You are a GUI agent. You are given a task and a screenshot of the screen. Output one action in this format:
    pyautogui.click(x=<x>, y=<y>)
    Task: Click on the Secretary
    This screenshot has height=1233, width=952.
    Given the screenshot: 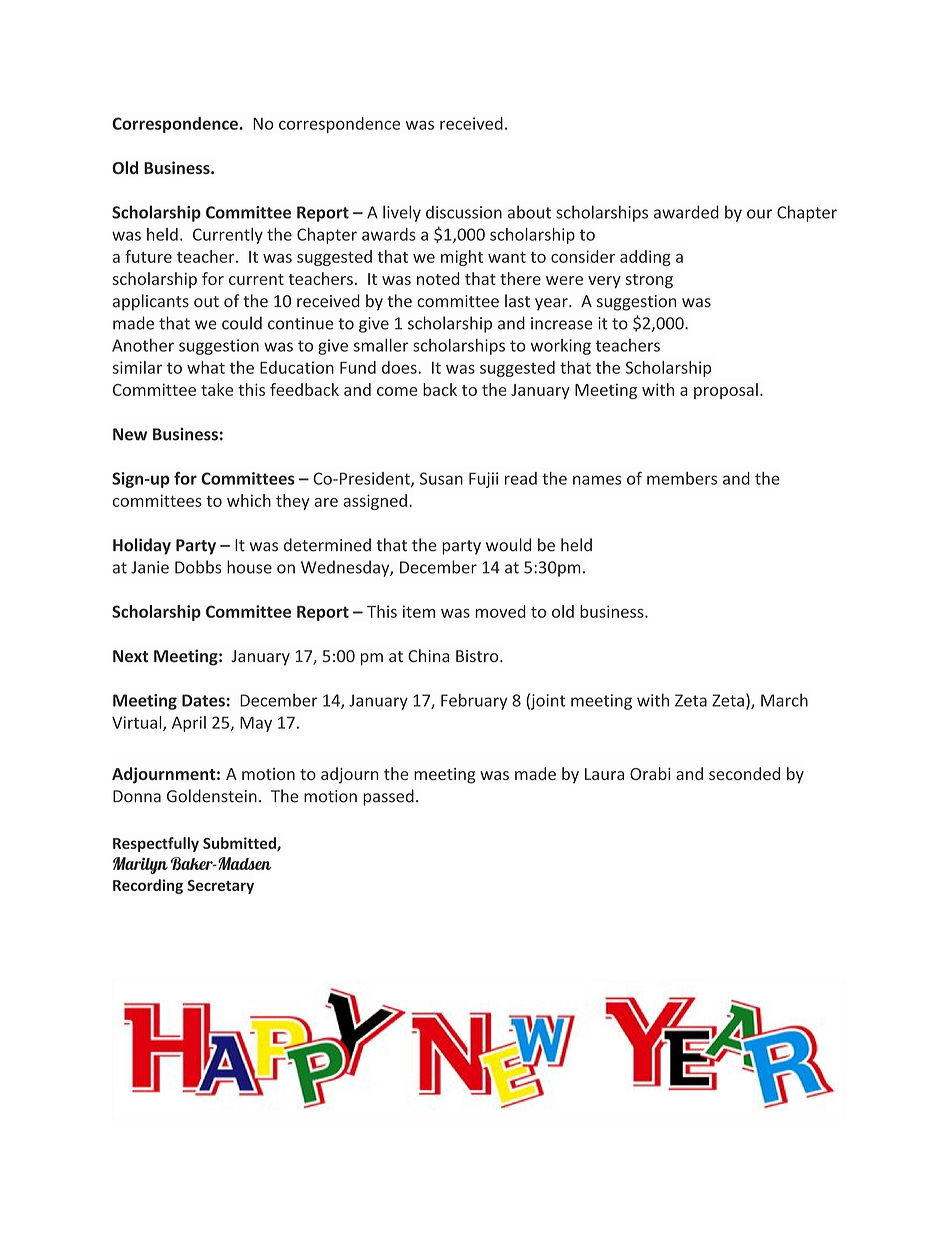 What is the action you would take?
    pyautogui.click(x=220, y=887)
